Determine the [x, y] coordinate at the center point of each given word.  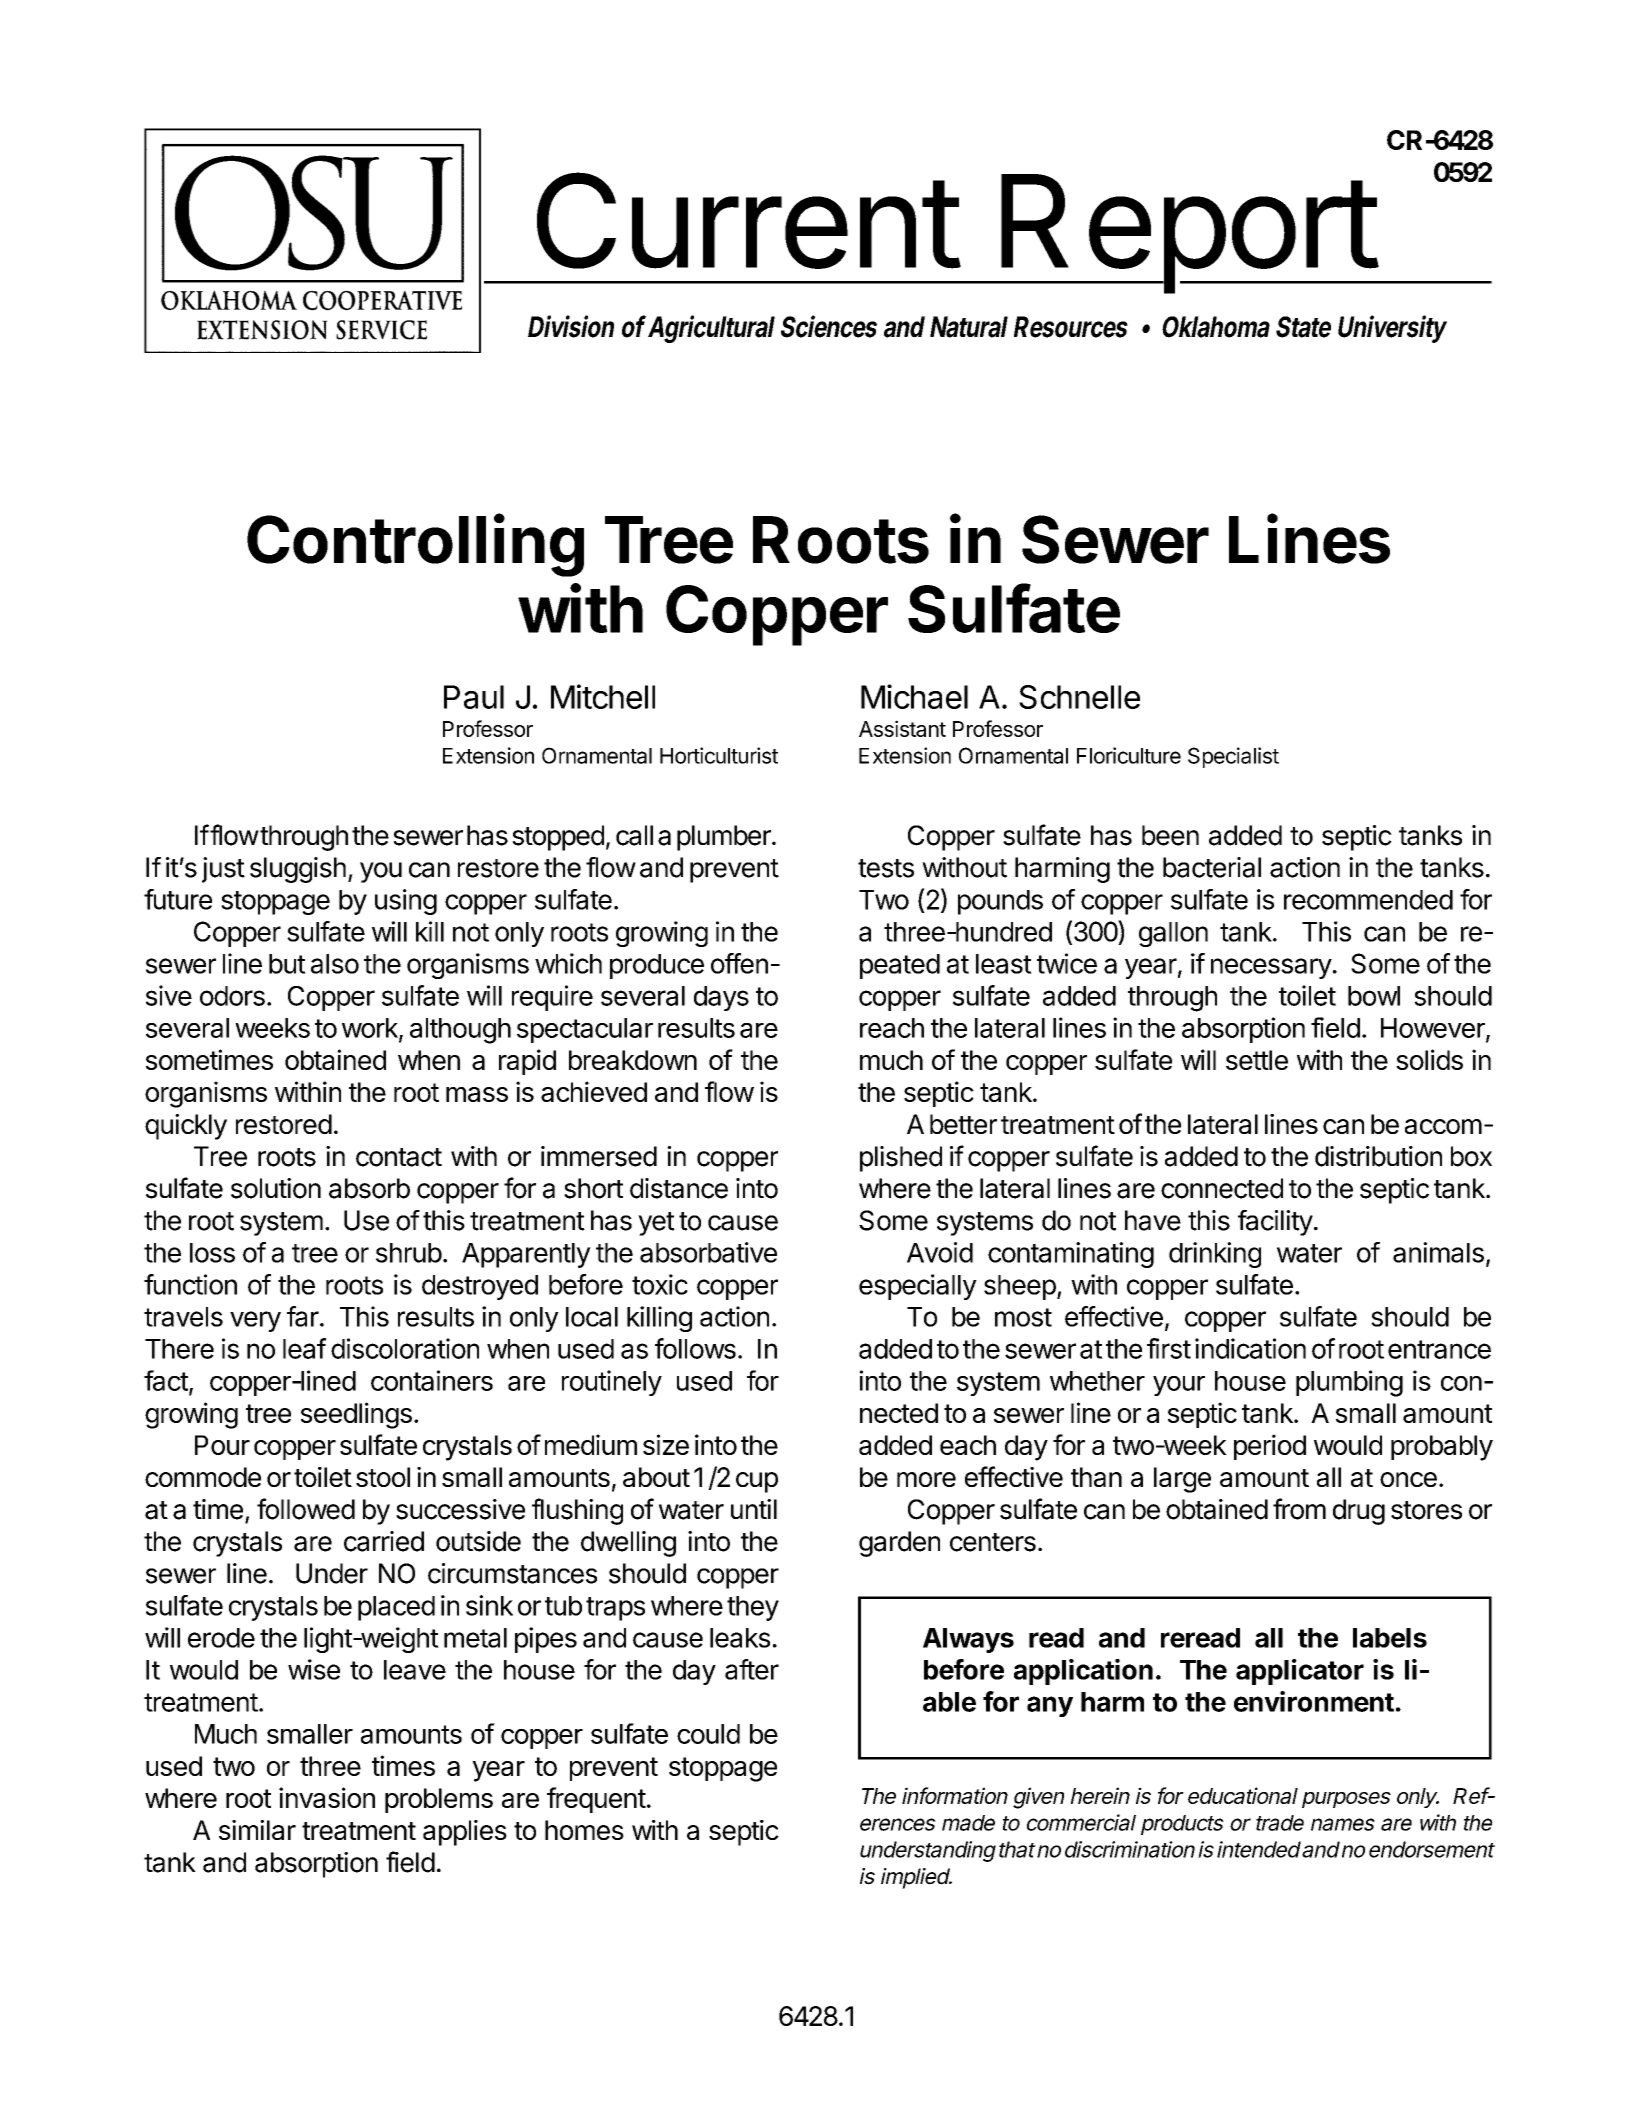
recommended [1368, 900]
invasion [327, 1797]
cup [757, 1482]
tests [886, 868]
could [708, 1734]
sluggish [298, 870]
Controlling [415, 545]
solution [276, 1188]
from [1299, 1509]
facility [1275, 1223]
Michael [914, 696]
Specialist [1233, 757]
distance [679, 1188]
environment [1314, 1701]
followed [306, 1509]
